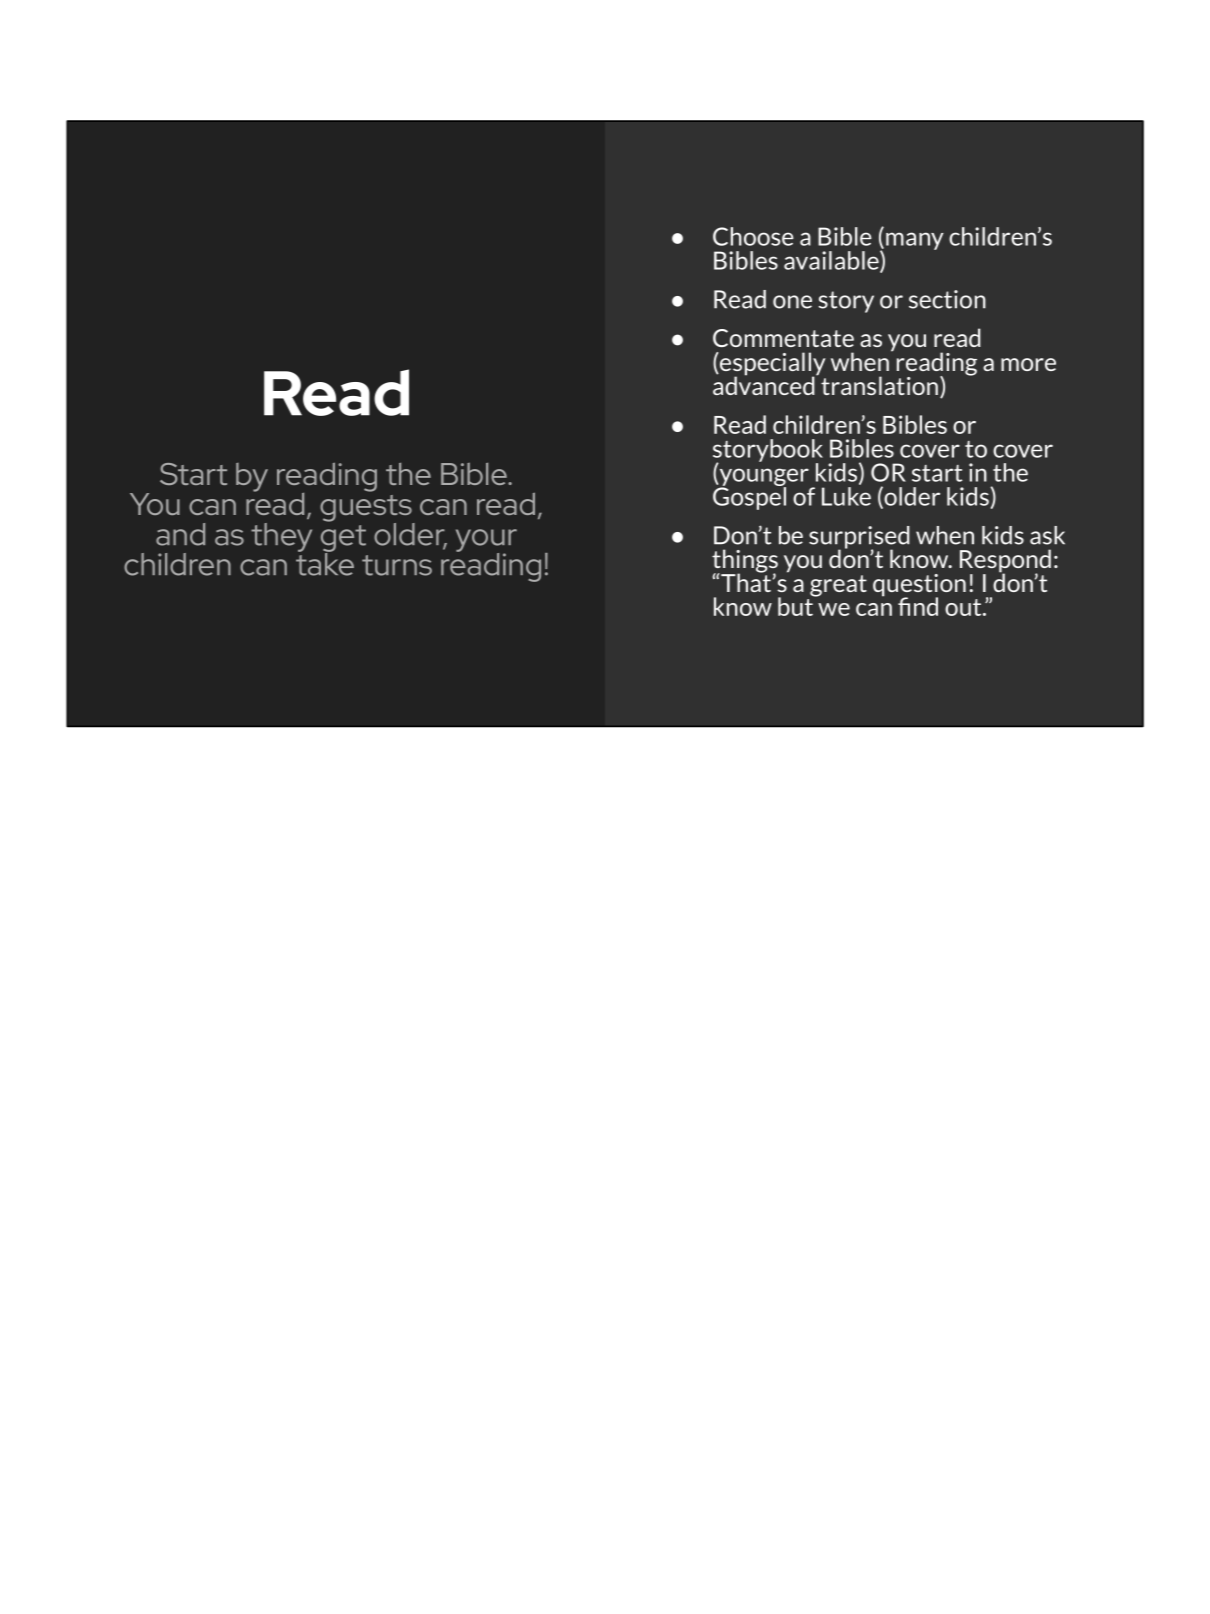 Image resolution: width=1210 pixels, height=1614 pixels. What do you see at coordinates (832, 261) in the document?
I see `available` at bounding box center [832, 261].
